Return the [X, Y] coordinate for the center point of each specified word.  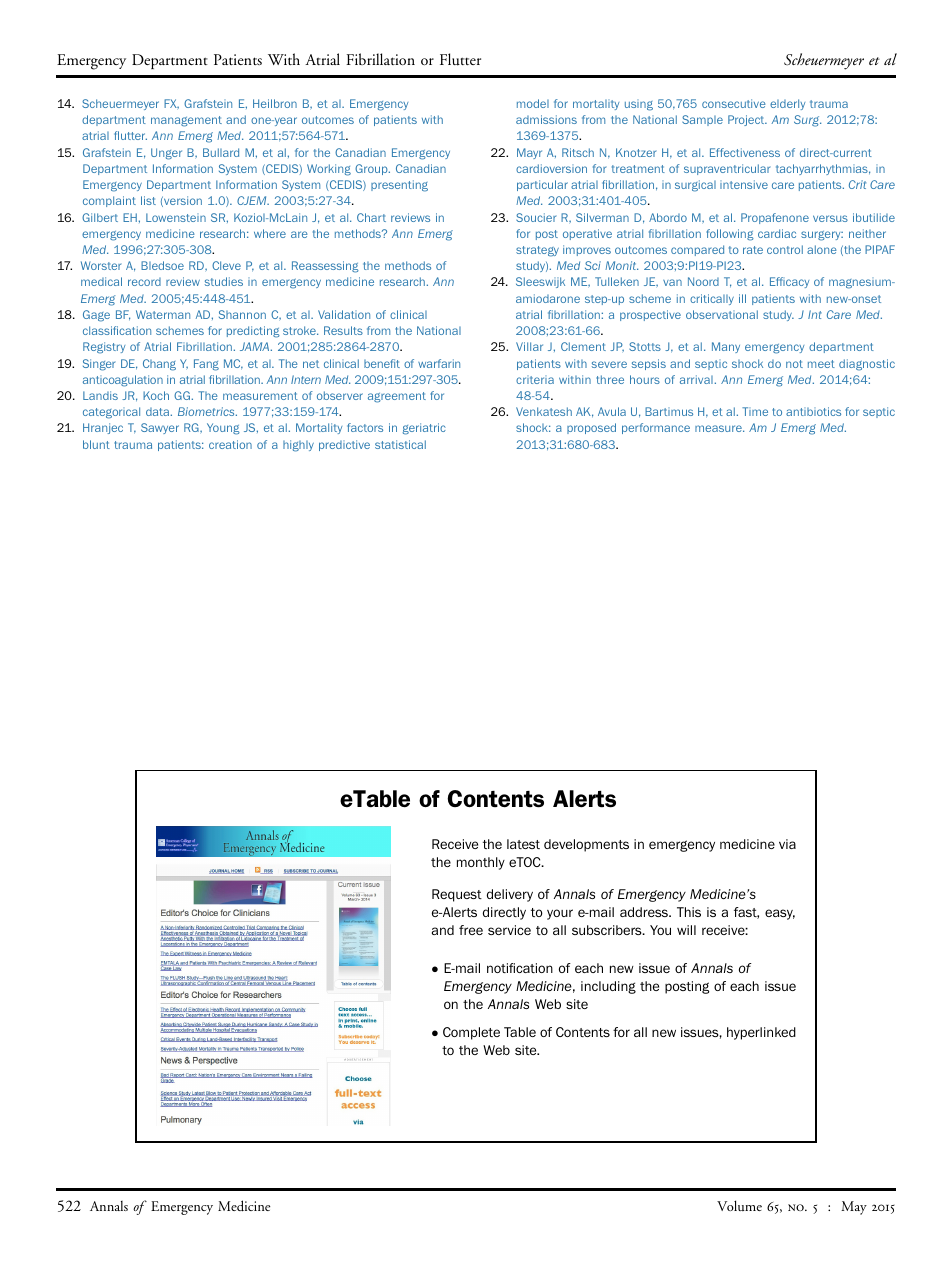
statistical [400, 444]
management [186, 121]
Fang [206, 365]
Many [726, 347]
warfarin [439, 363]
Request [457, 895]
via [787, 844]
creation [230, 444]
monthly [481, 863]
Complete [471, 1033]
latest [523, 844]
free [471, 930]
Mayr [529, 153]
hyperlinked [761, 1033]
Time [755, 411]
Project [747, 120]
